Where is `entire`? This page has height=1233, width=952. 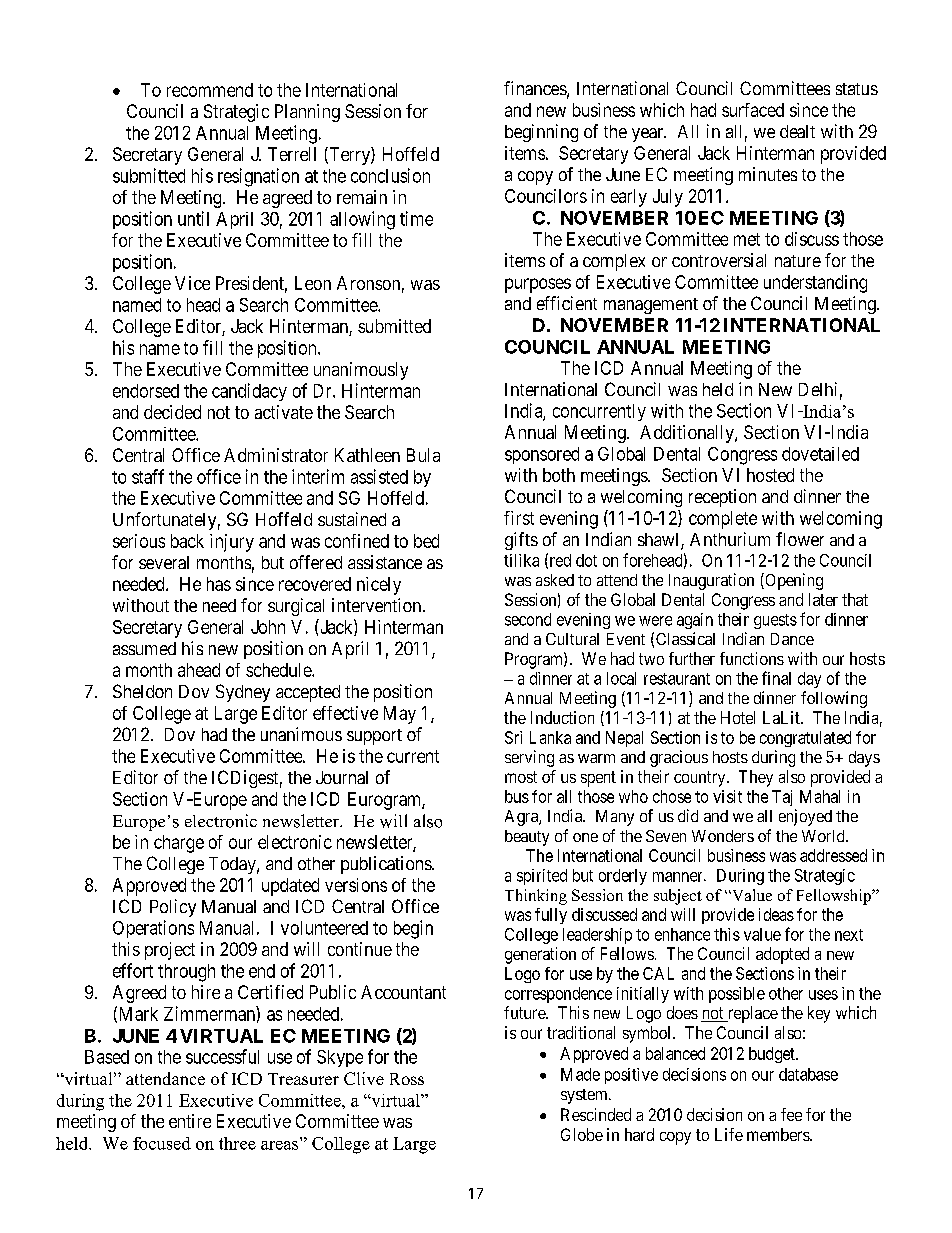 entire is located at coordinates (190, 1121).
